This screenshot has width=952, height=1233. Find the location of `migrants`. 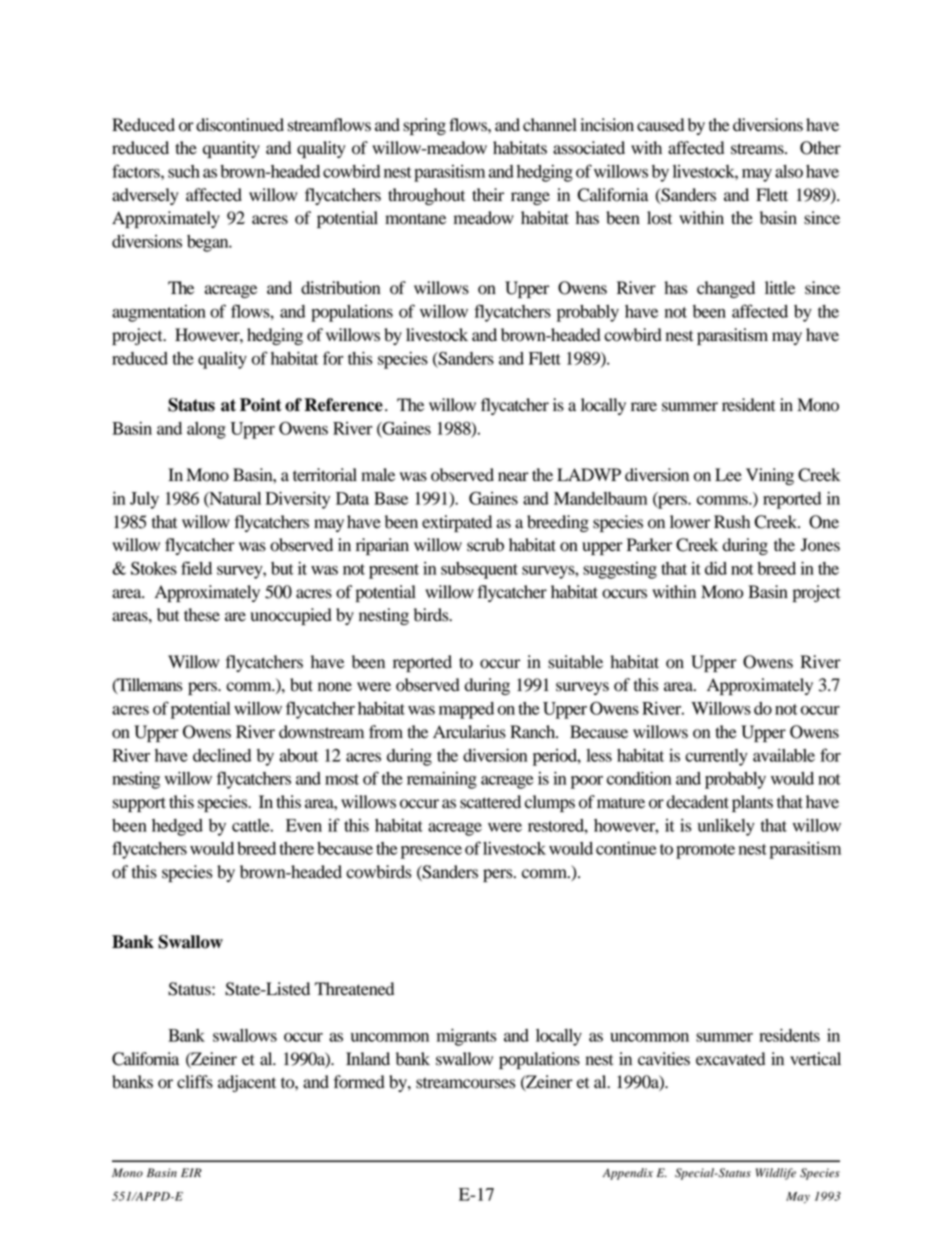

migrants is located at coordinates (467, 1037).
